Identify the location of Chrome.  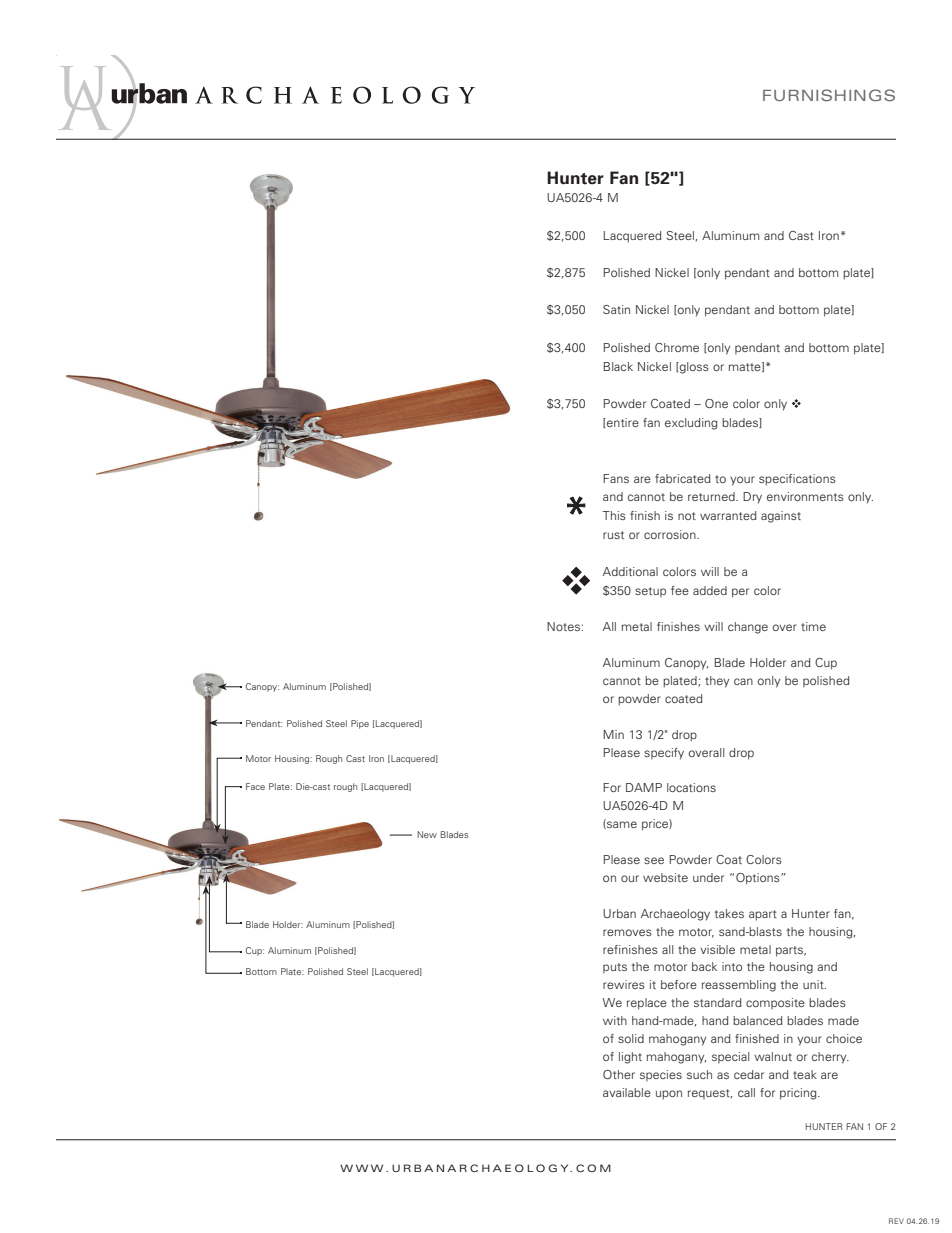
(677, 347).
